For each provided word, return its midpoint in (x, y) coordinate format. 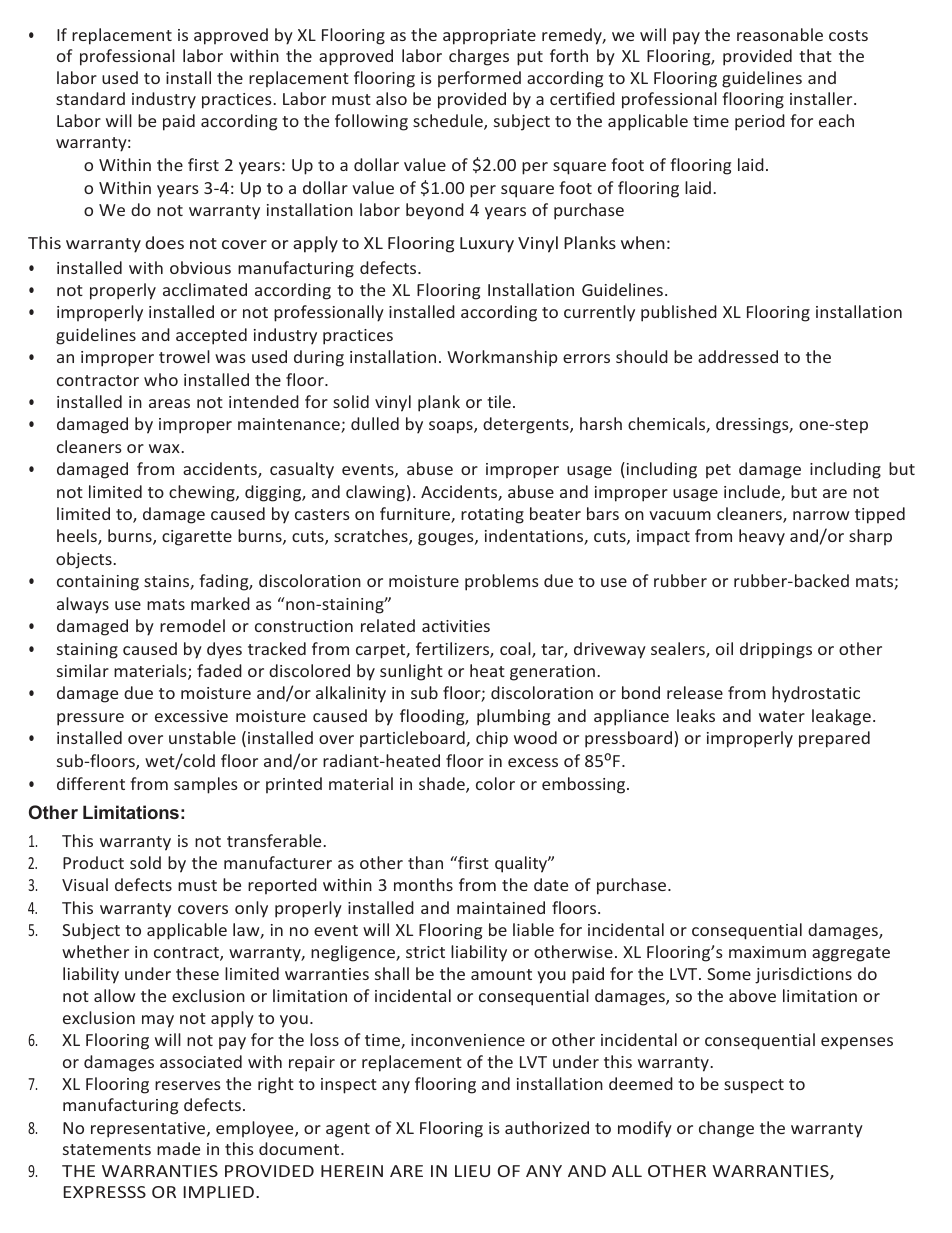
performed (479, 79)
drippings (776, 650)
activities (456, 626)
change (726, 1129)
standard (90, 98)
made (178, 1148)
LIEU (472, 1171)
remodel (192, 625)
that (815, 55)
